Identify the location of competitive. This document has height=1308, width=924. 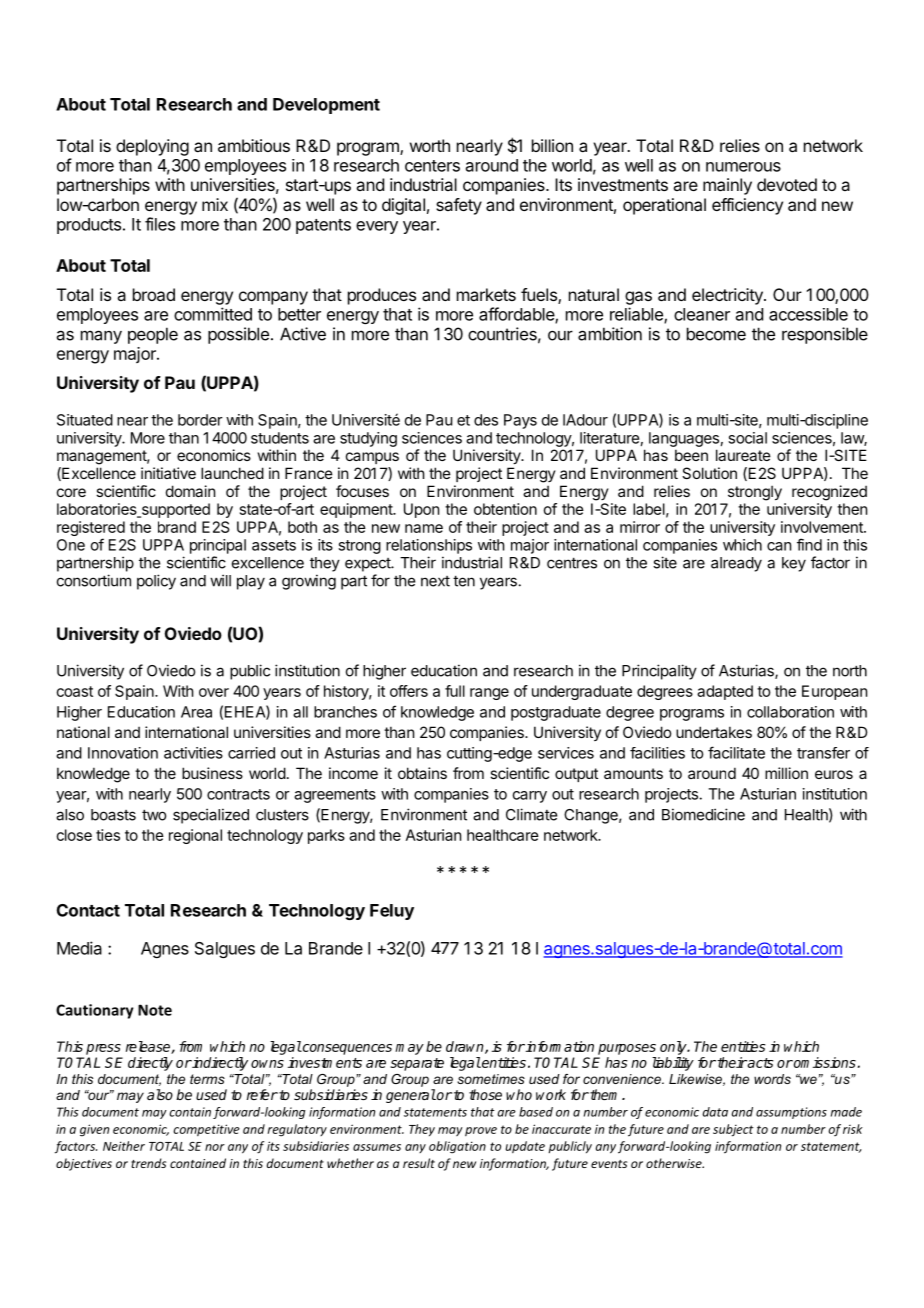
(206, 1130).
